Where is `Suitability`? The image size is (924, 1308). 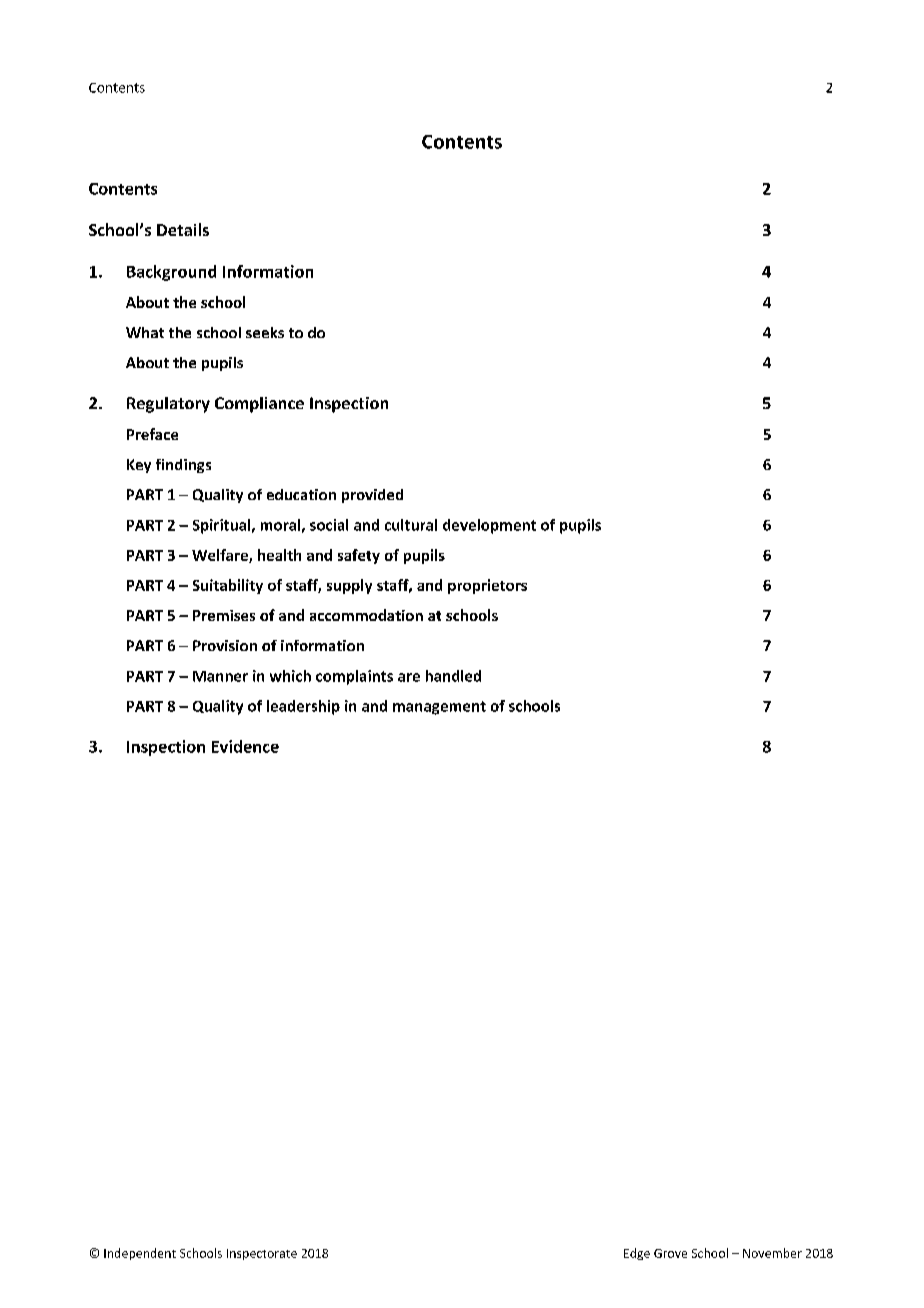 Suitability is located at coordinates (228, 586).
